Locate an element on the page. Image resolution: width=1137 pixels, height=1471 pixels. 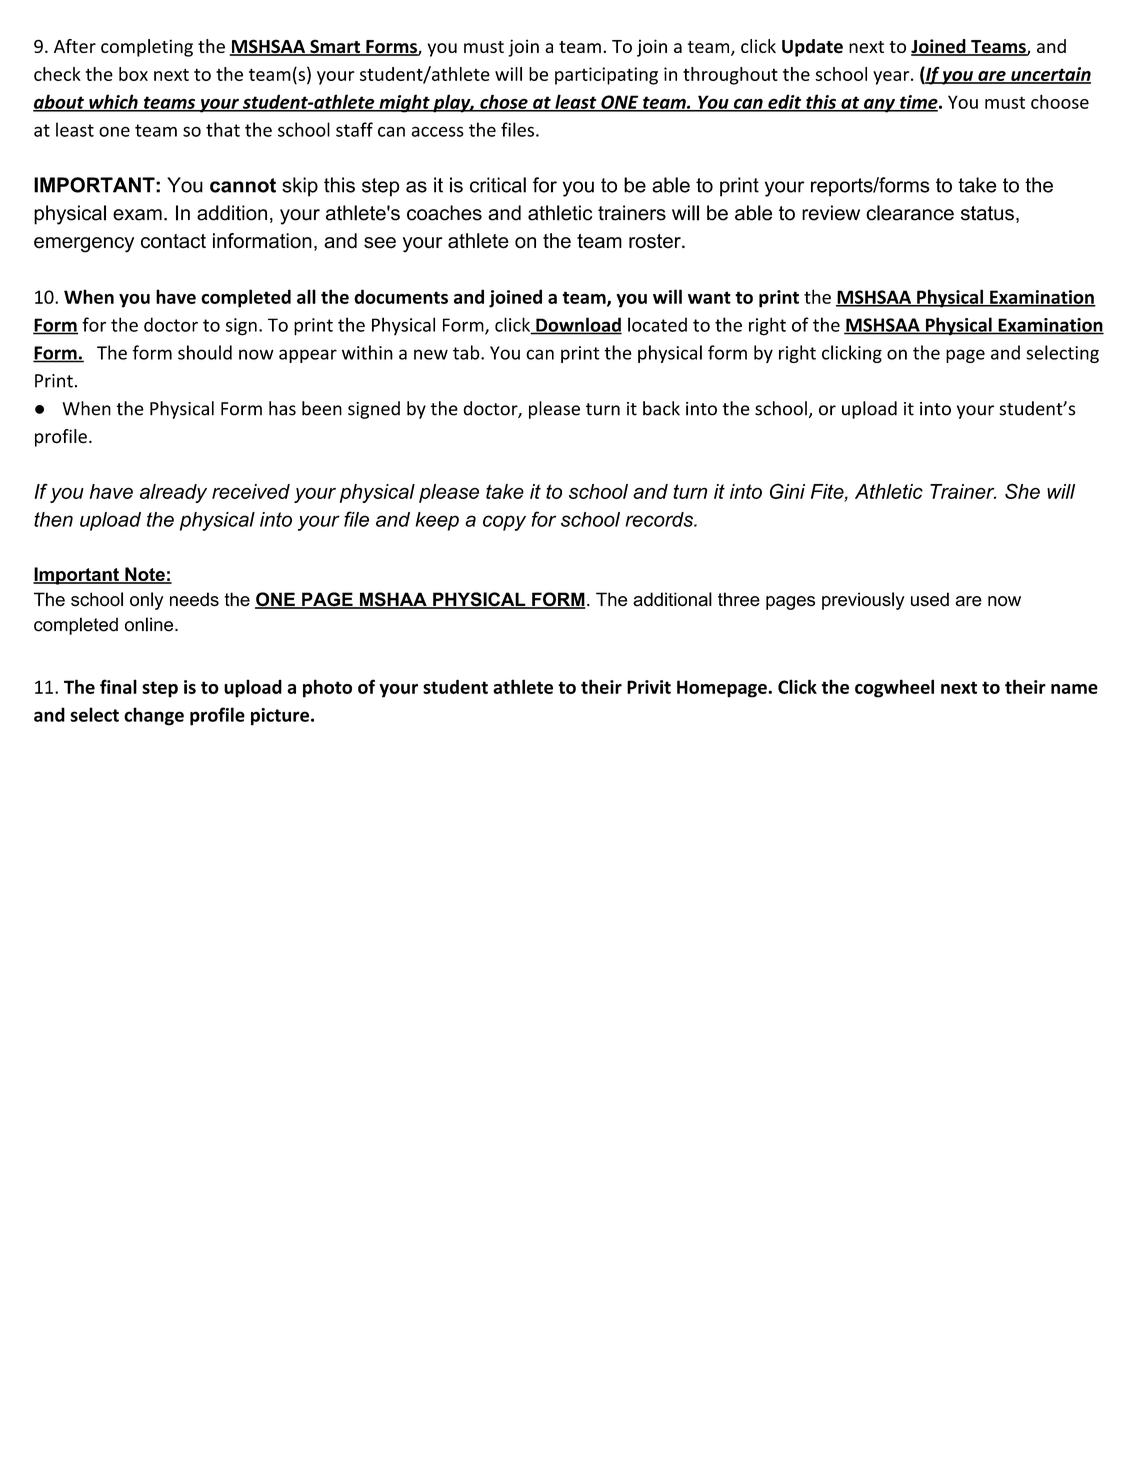
change is located at coordinates (154, 716).
